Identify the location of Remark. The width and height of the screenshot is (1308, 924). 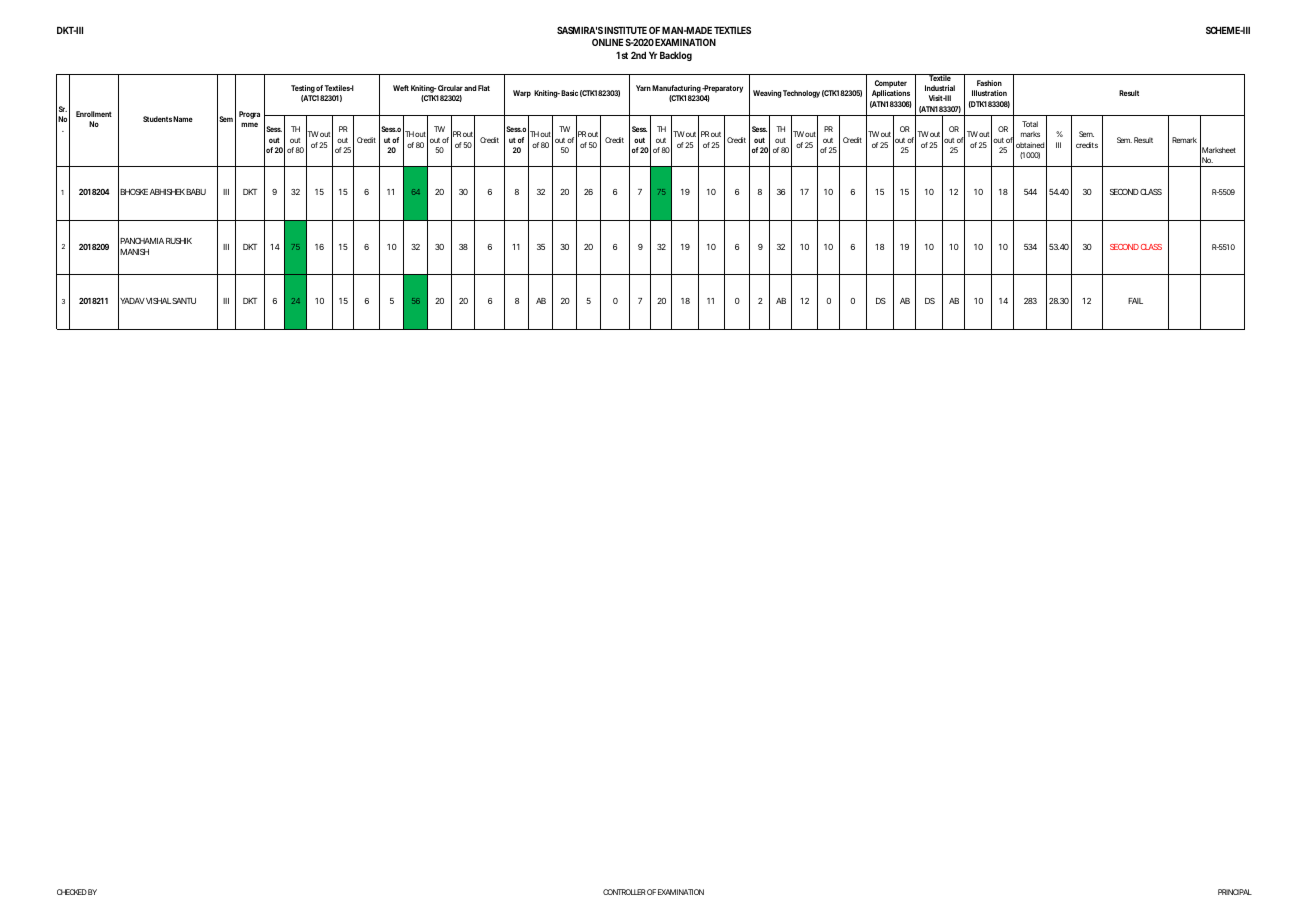
(1184, 140).
